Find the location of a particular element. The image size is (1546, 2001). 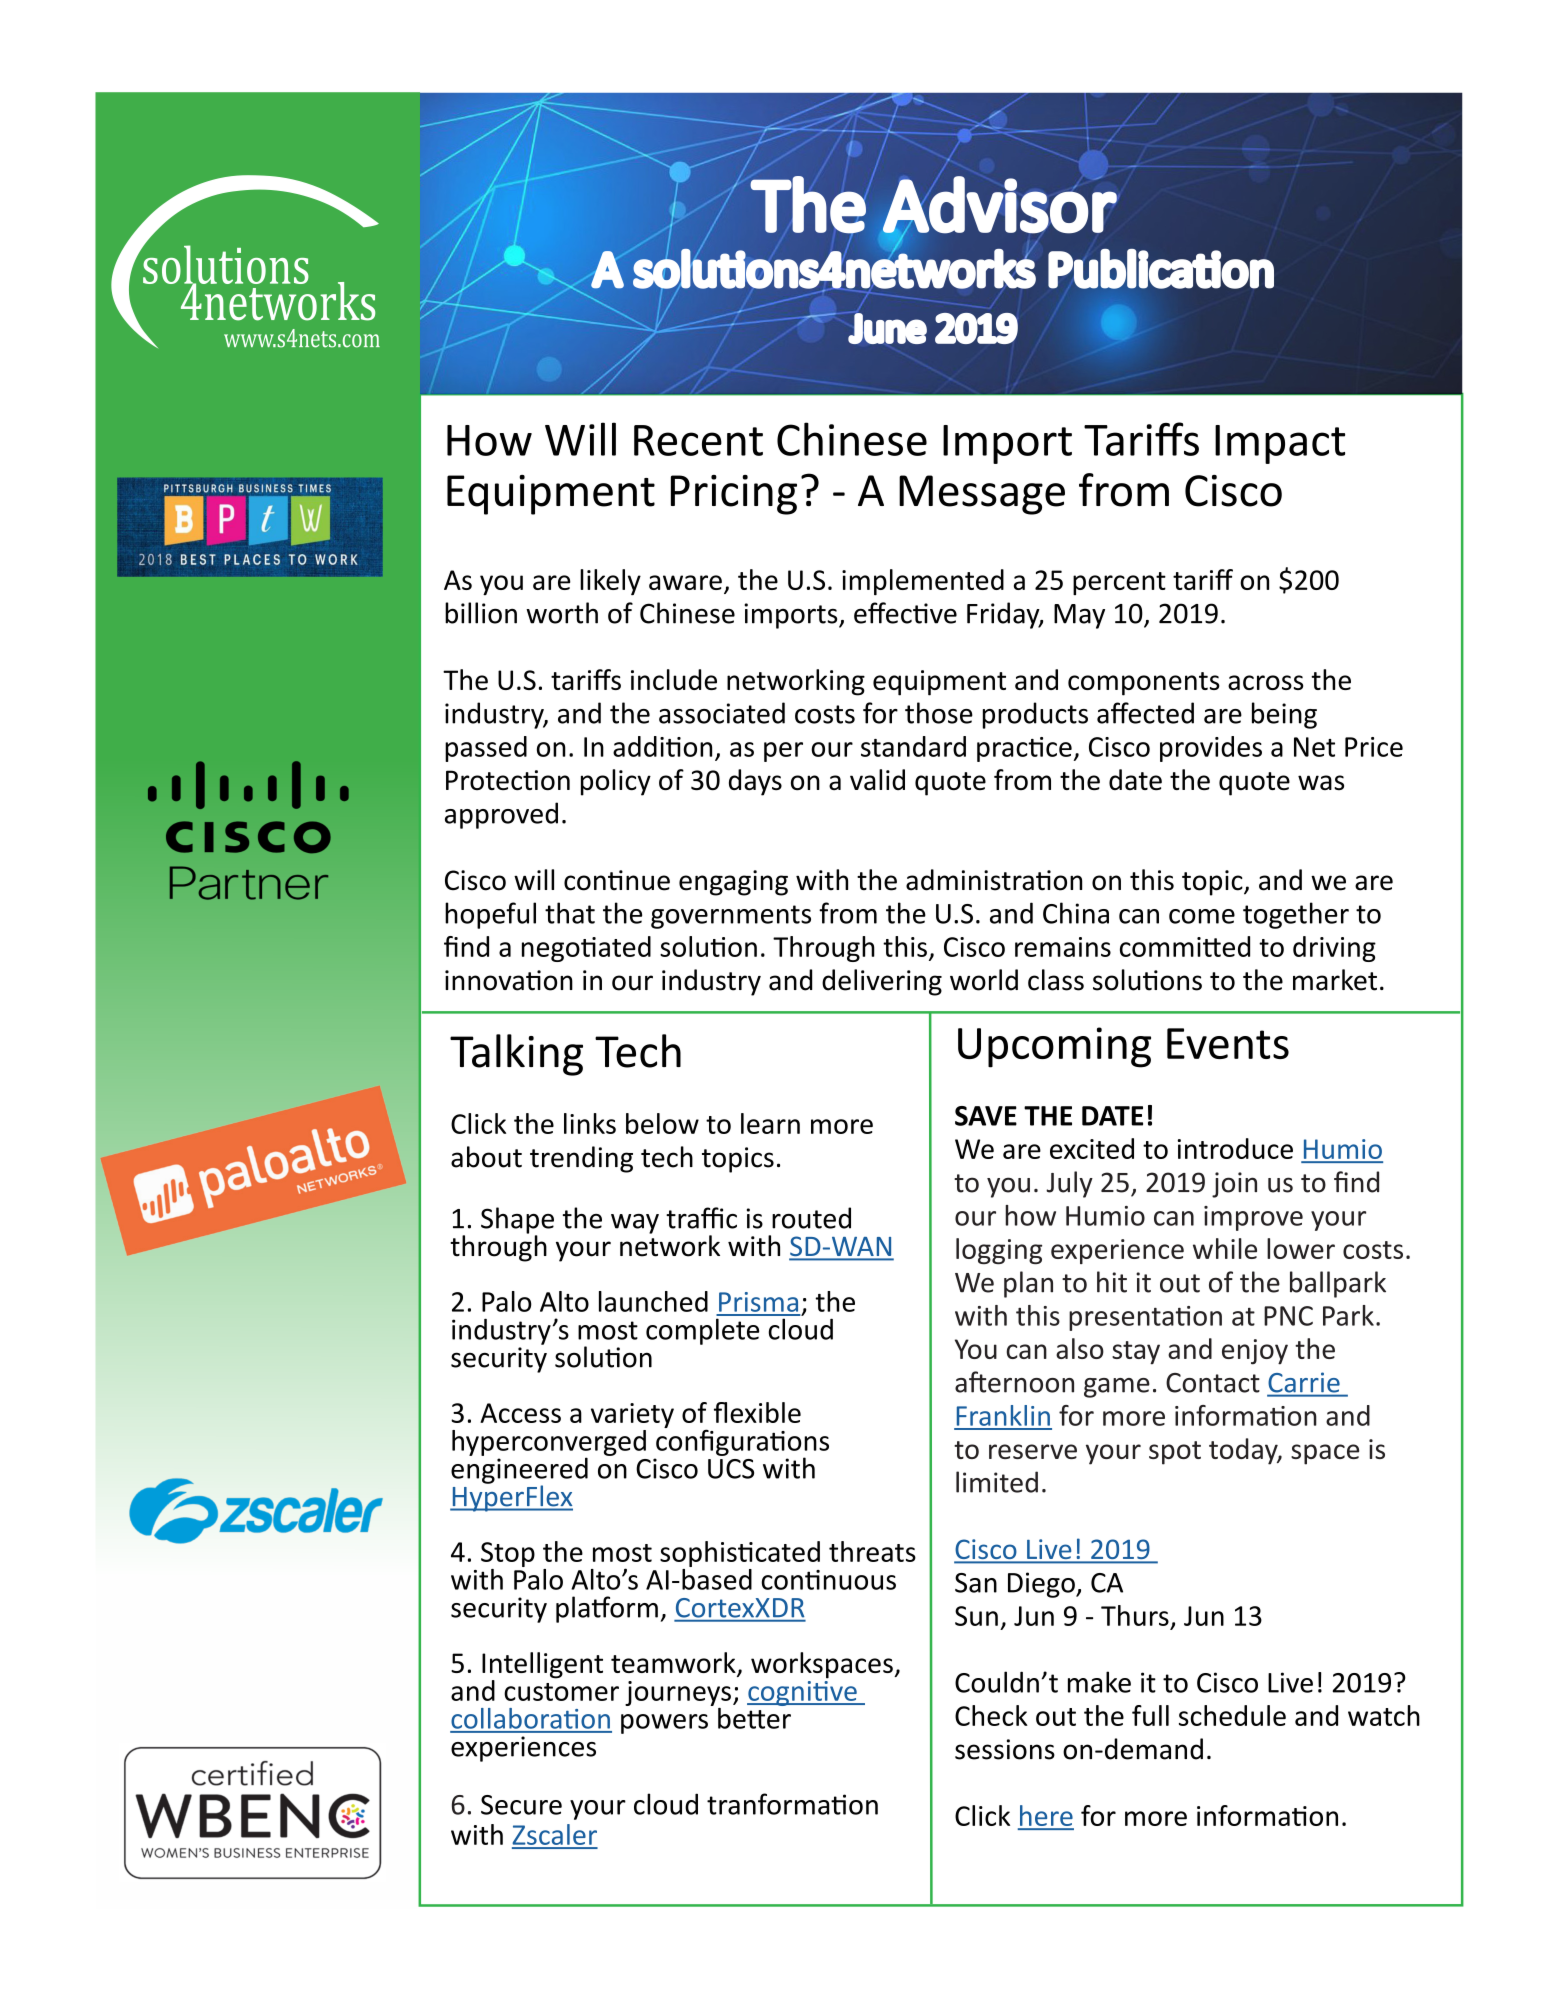

sessions is located at coordinates (1005, 1749).
